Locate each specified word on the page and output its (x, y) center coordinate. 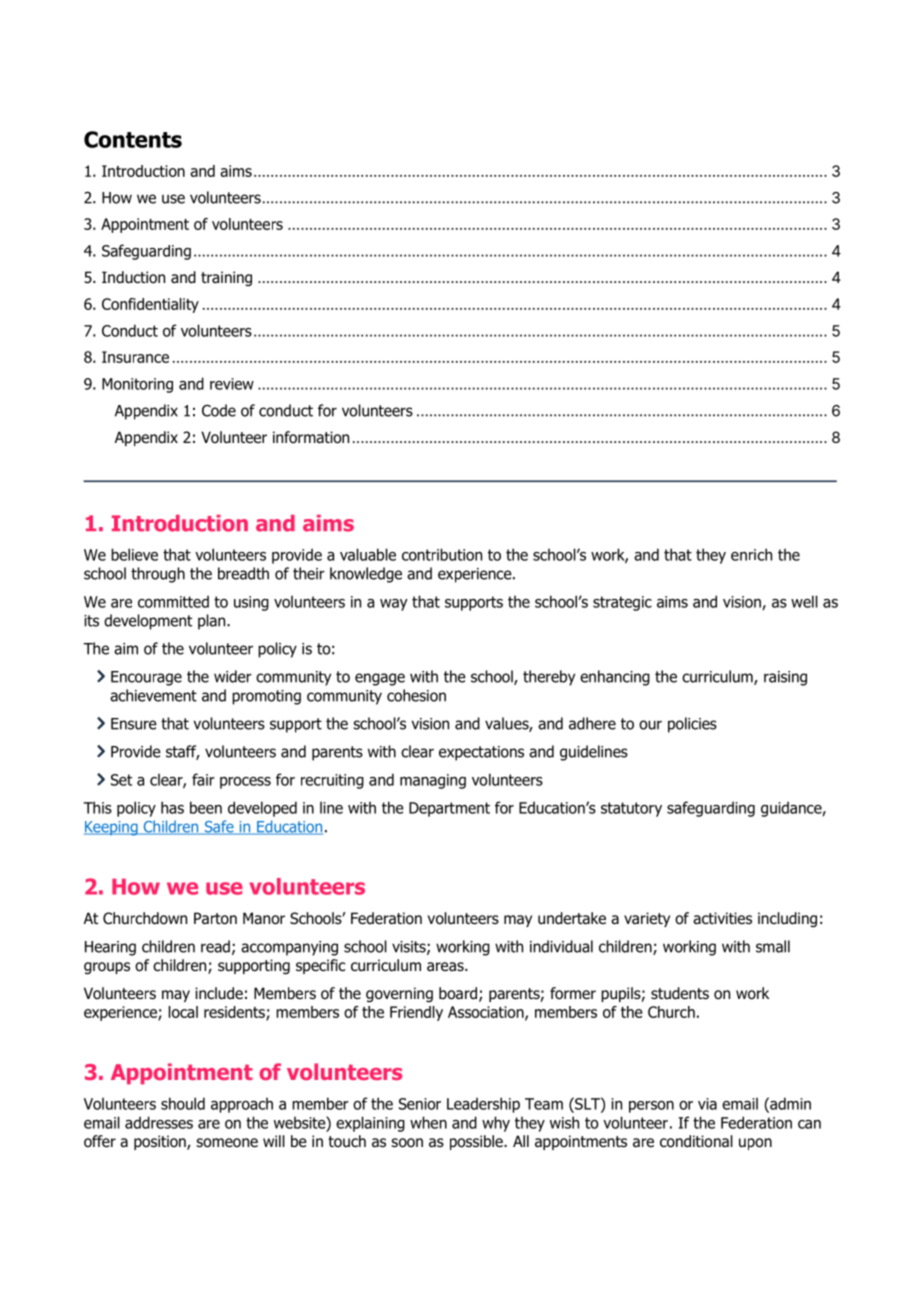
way (394, 605)
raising (785, 678)
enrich (751, 554)
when (428, 1122)
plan (213, 622)
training (226, 278)
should (183, 1103)
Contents (133, 139)
